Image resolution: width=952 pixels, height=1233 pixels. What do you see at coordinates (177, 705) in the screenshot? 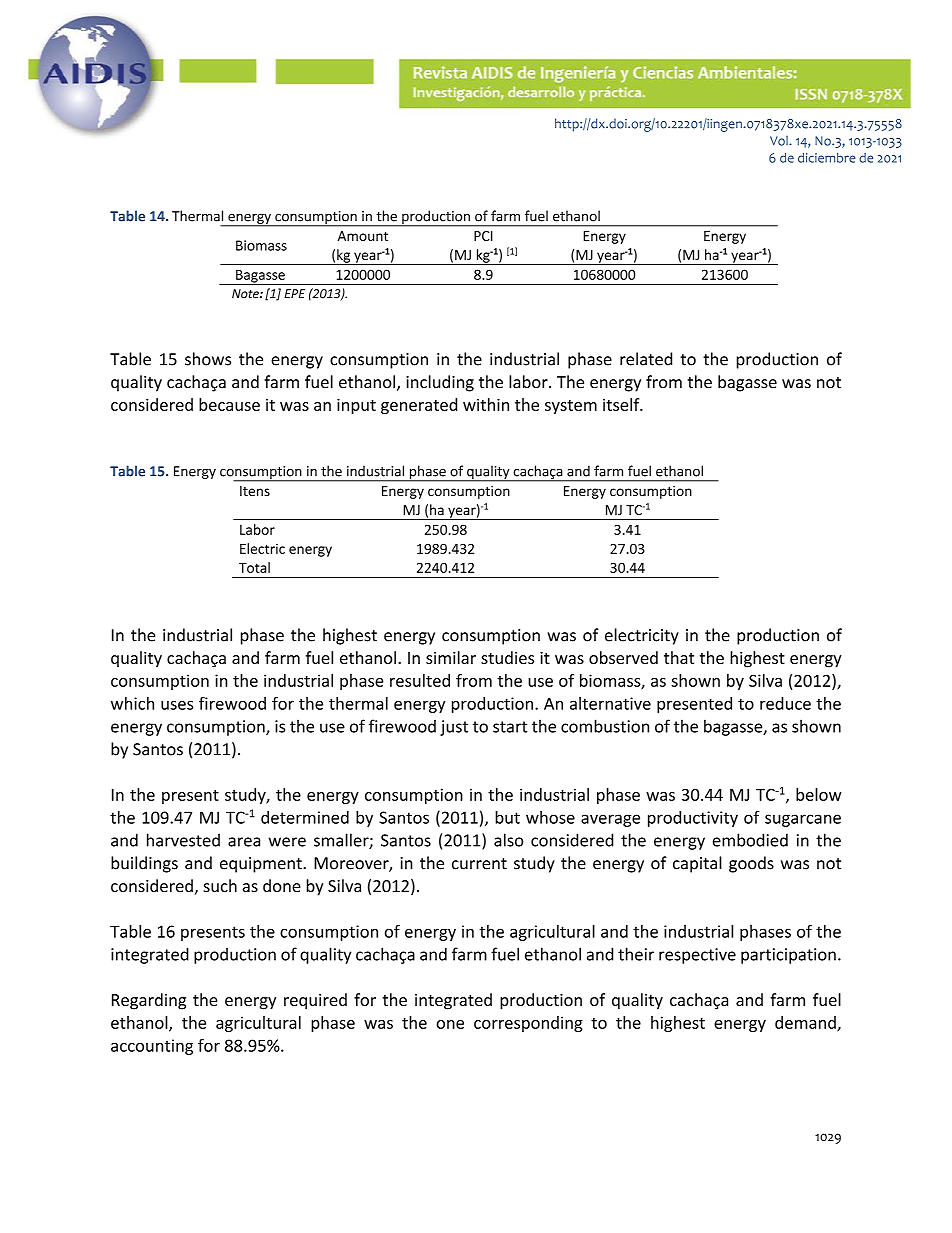
I see `uses` at bounding box center [177, 705].
